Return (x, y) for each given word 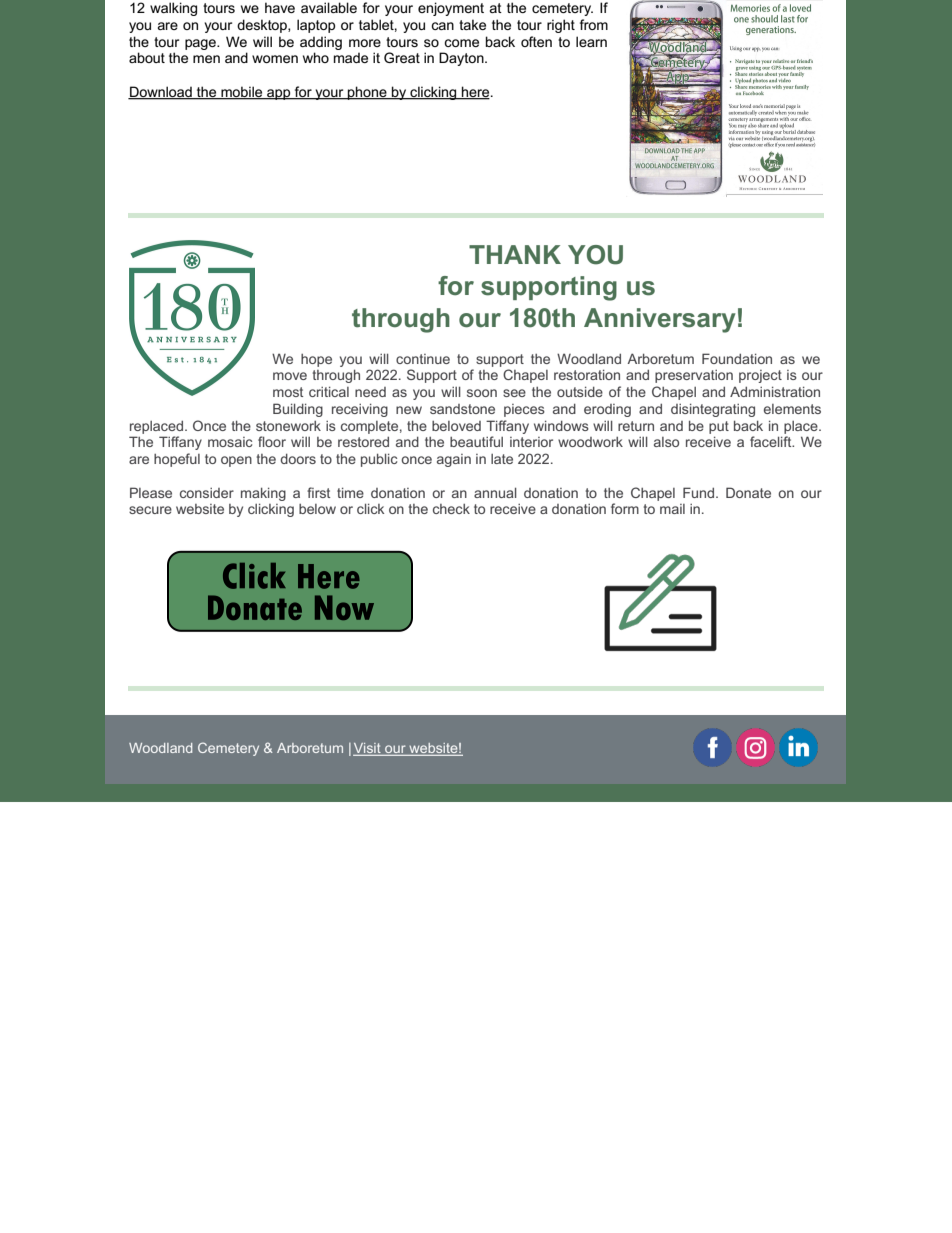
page (201, 44)
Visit (368, 749)
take (472, 24)
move (290, 376)
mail (672, 509)
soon (482, 393)
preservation (694, 376)
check (451, 509)
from (594, 24)
